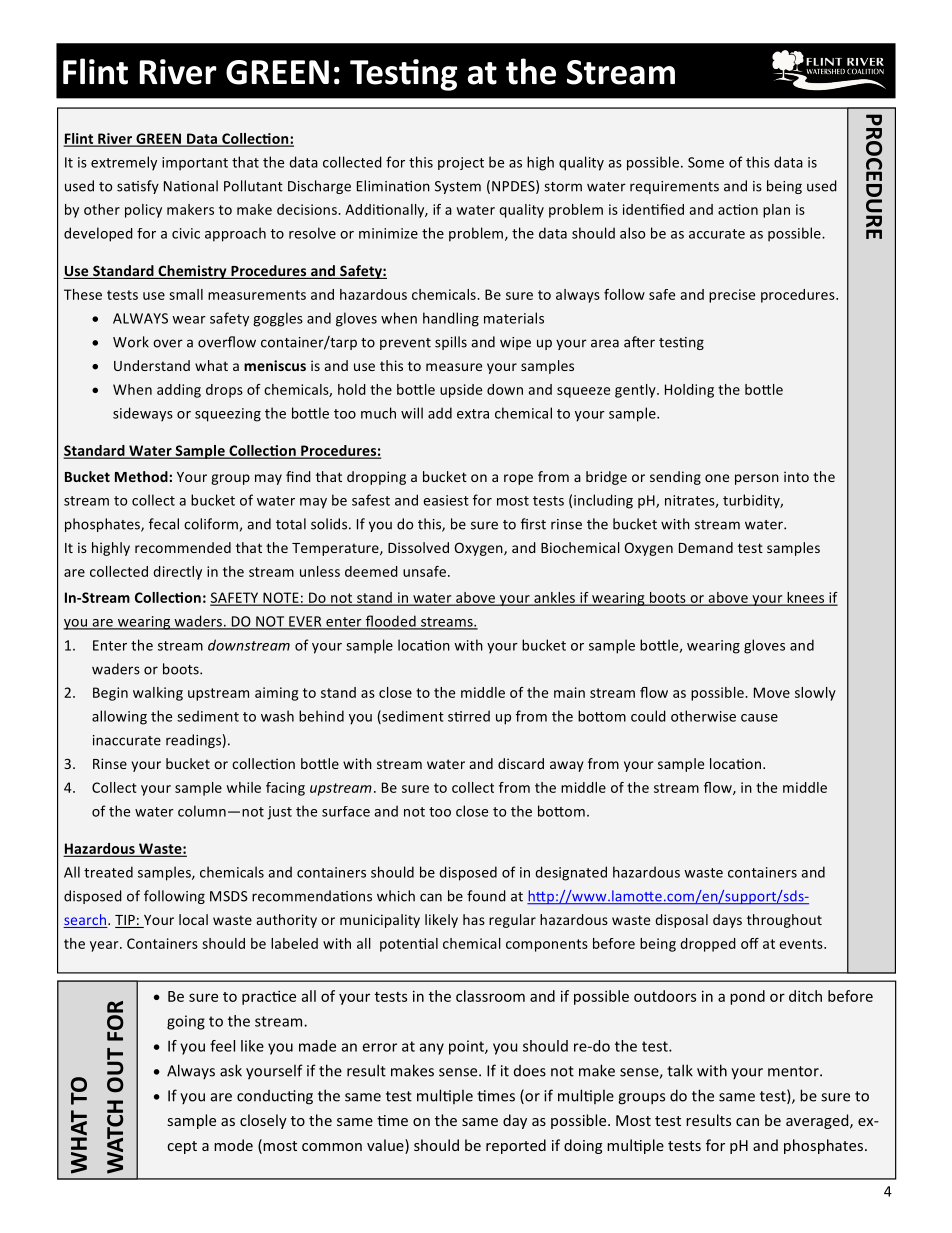 The height and width of the screenshot is (1233, 952). Describe the element at coordinates (164, 524) in the screenshot. I see `fecal` at that location.
